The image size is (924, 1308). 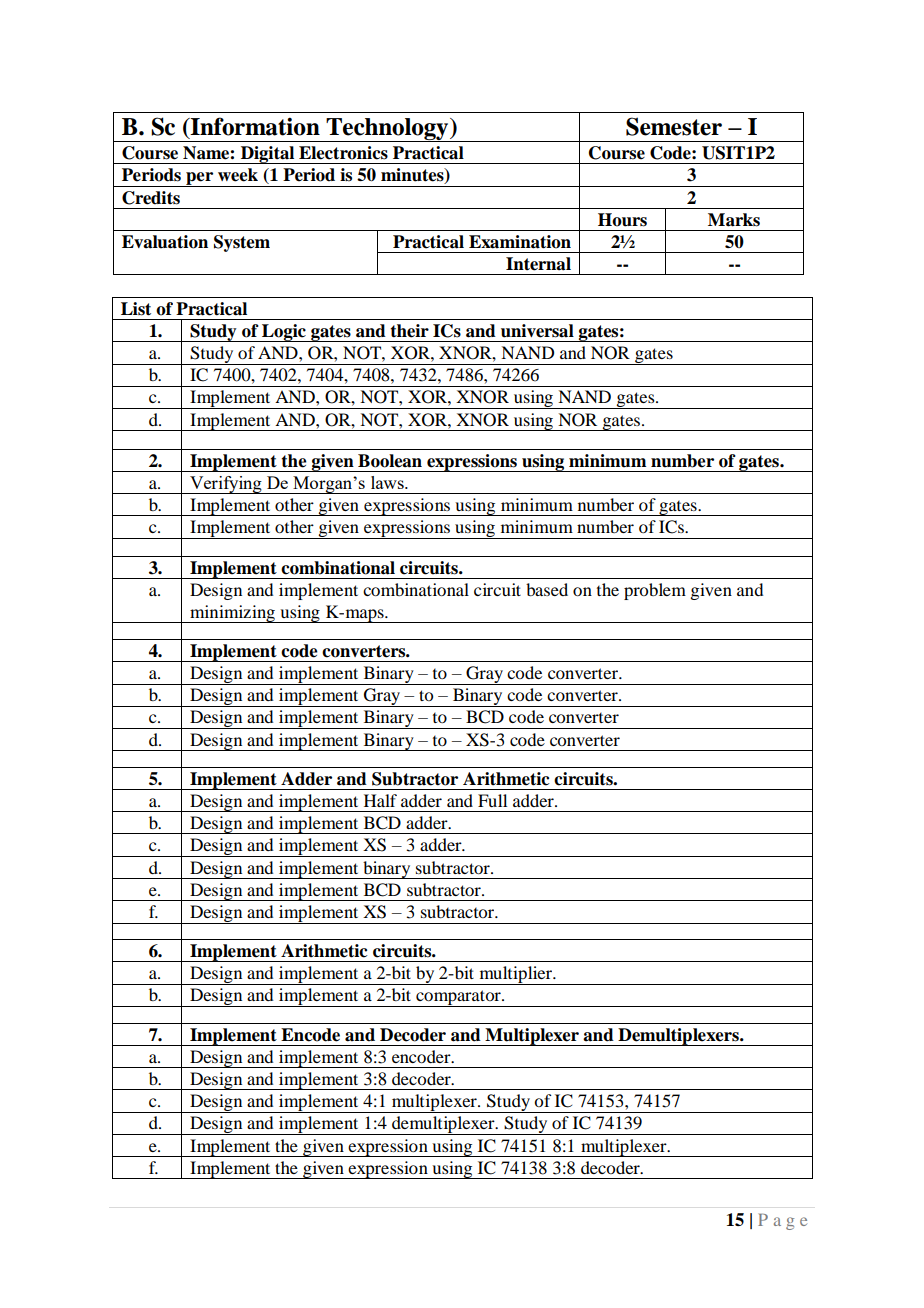 What do you see at coordinates (233, 614) in the page?
I see `minimizing` at bounding box center [233, 614].
